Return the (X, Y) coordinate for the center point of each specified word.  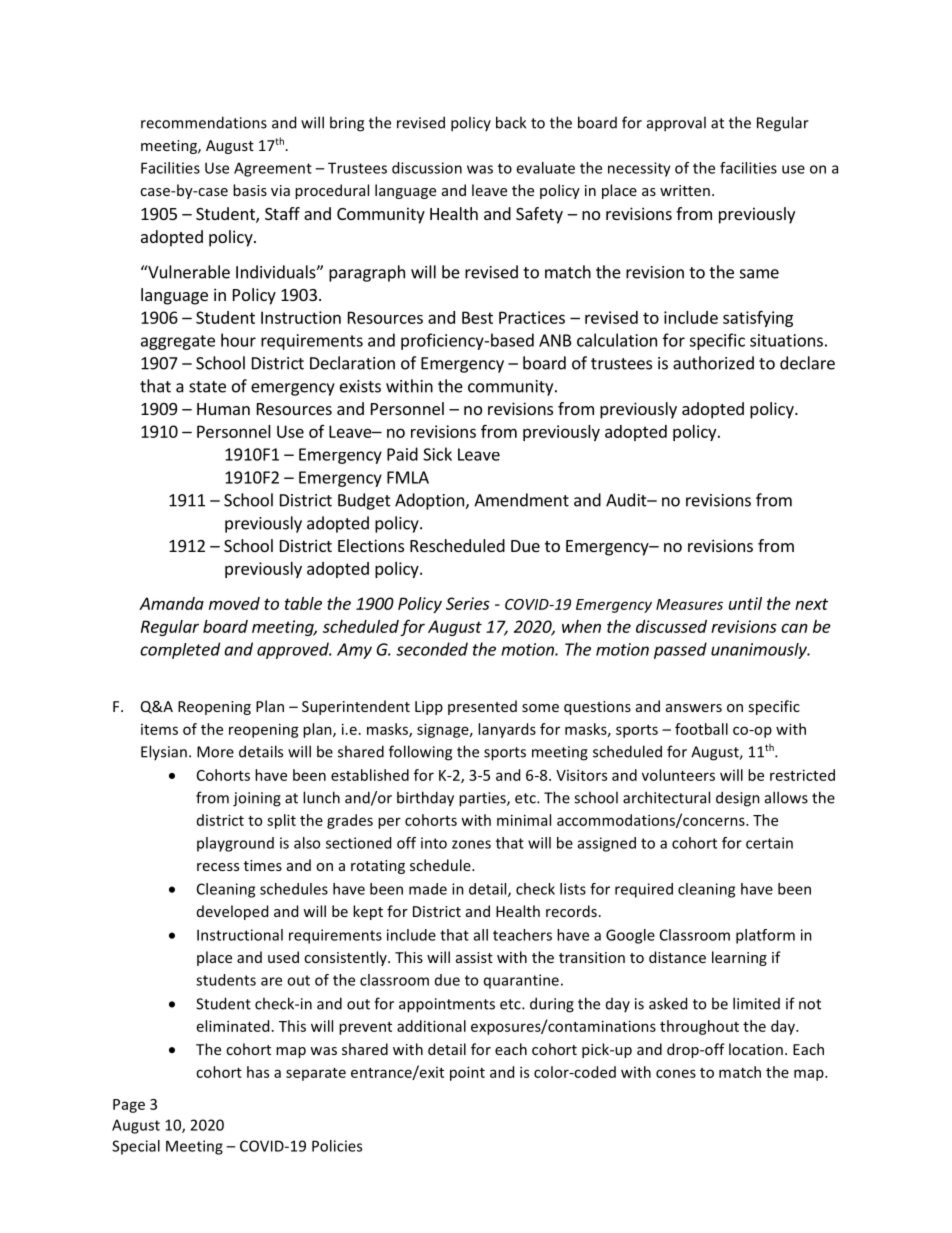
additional (431, 1026)
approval (676, 124)
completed (180, 650)
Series (468, 603)
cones (676, 1073)
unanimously (760, 651)
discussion (427, 168)
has (258, 1072)
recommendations (204, 122)
